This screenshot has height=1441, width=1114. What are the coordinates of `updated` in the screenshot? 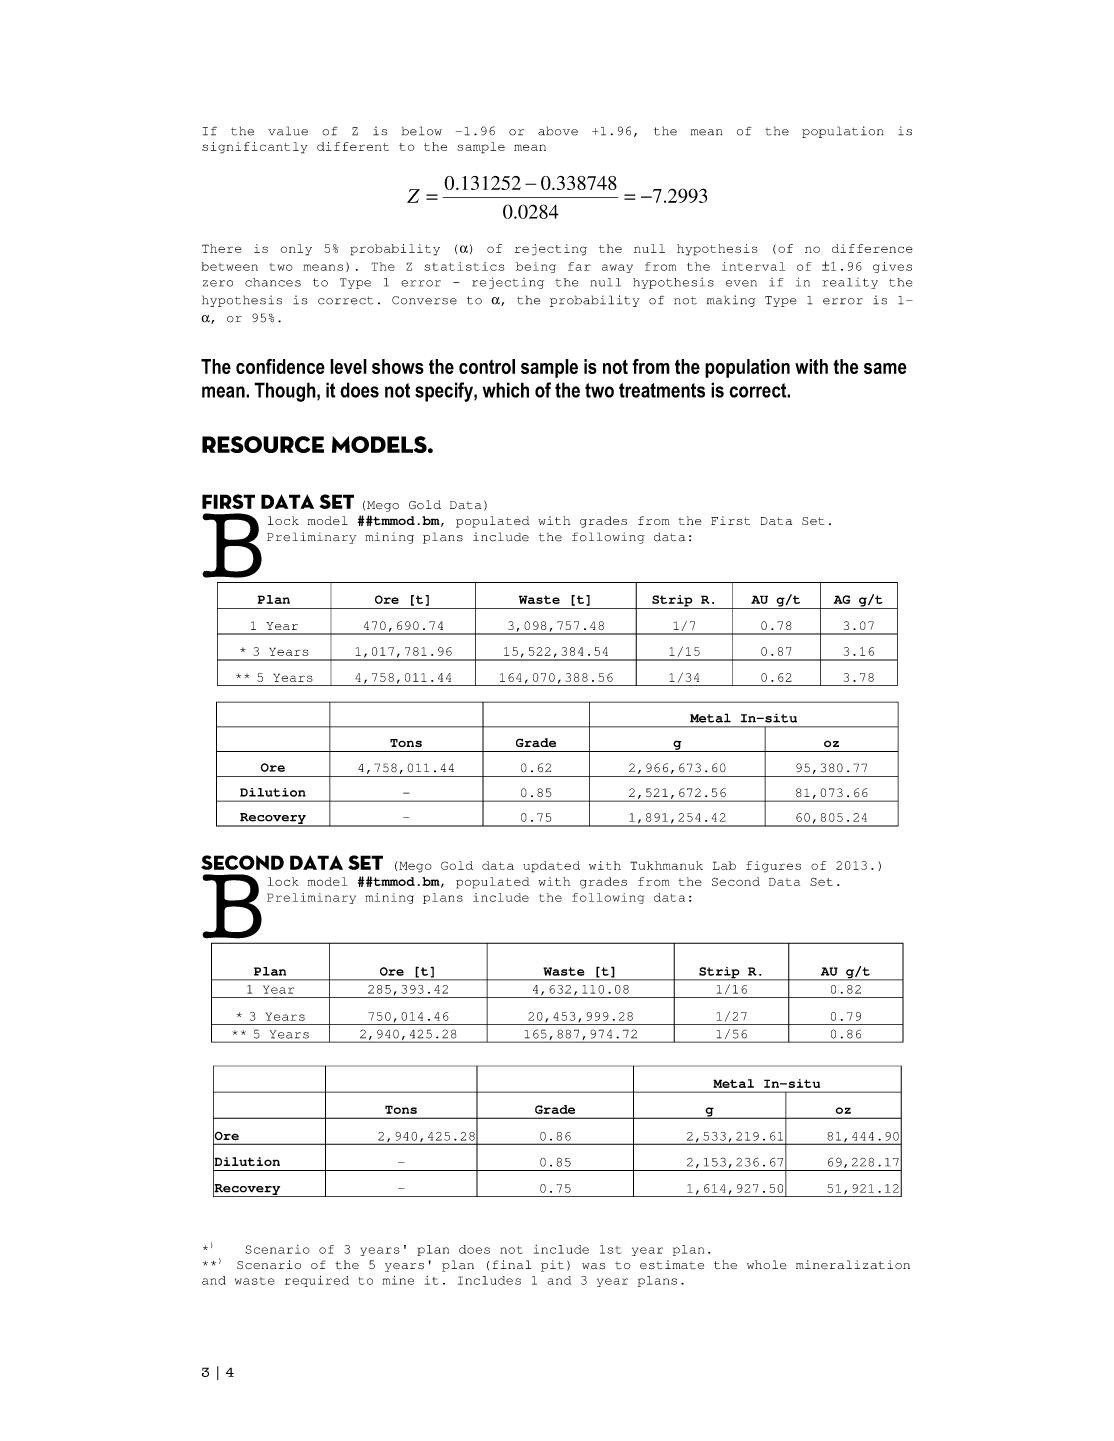 It's located at (551, 867).
